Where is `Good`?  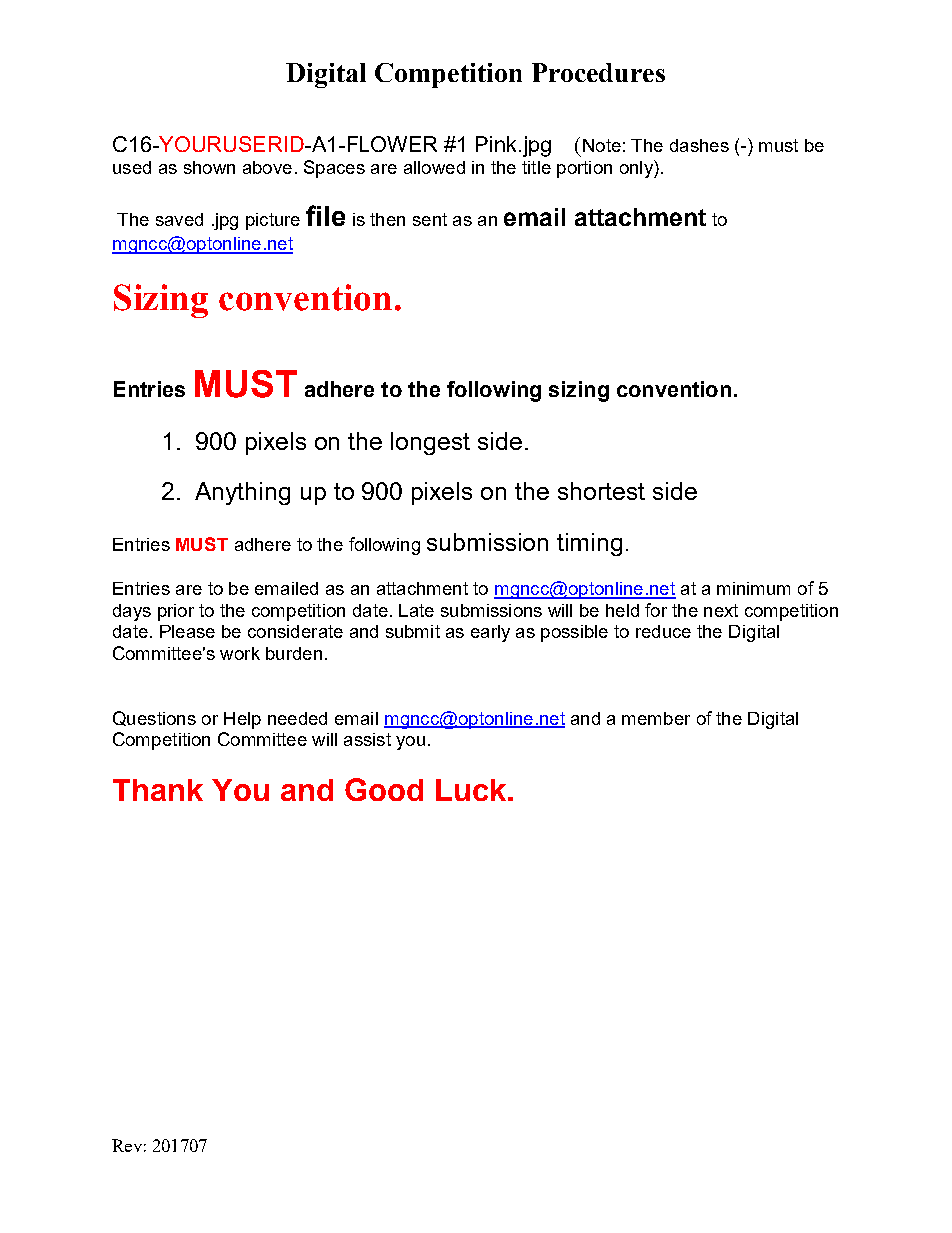
Good is located at coordinates (384, 789).
